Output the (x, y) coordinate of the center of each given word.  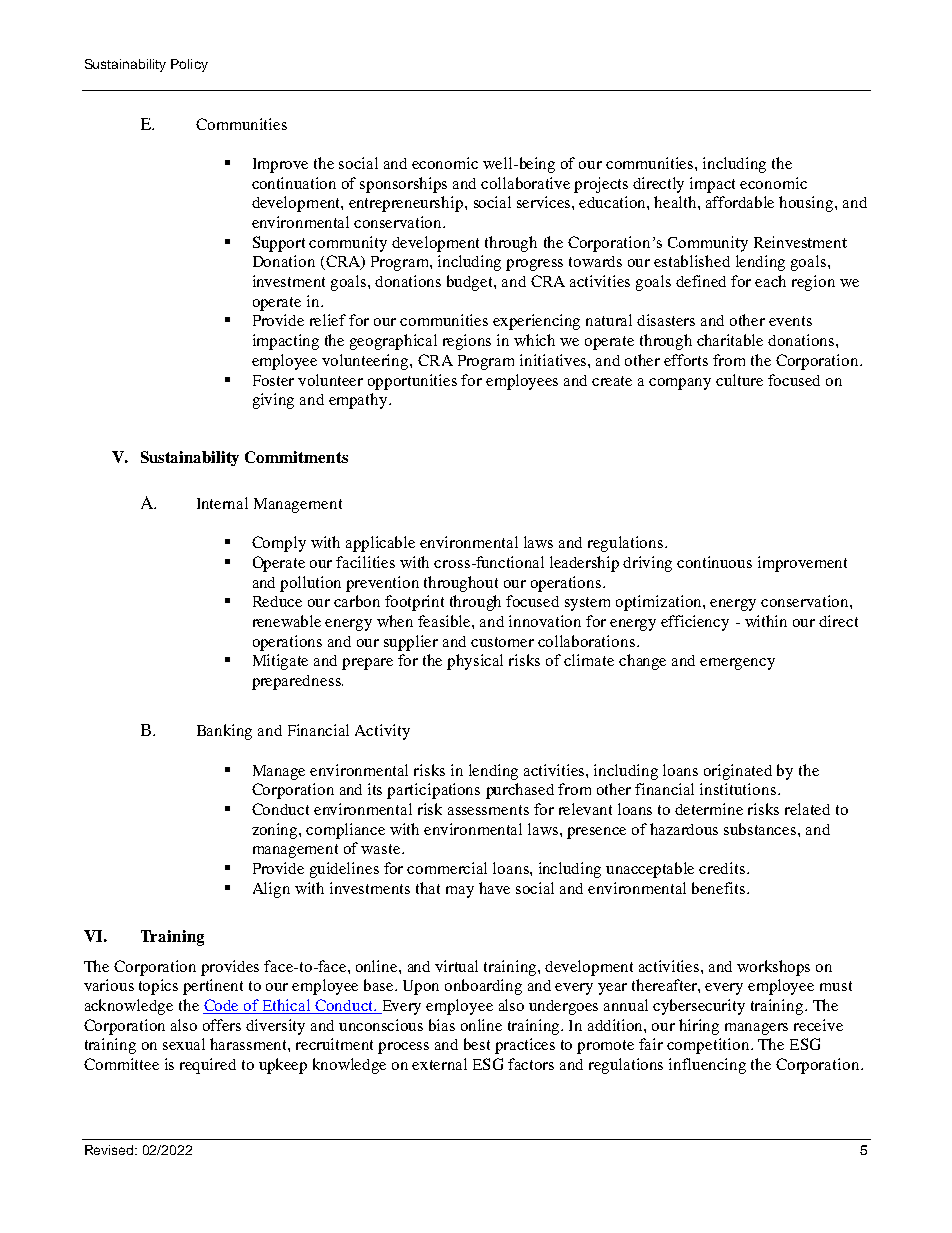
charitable (730, 340)
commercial (447, 868)
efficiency (695, 623)
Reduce (277, 601)
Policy (189, 65)
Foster (273, 380)
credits (723, 868)
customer (502, 642)
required (208, 1066)
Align (271, 890)
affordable (740, 202)
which (534, 340)
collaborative (525, 183)
